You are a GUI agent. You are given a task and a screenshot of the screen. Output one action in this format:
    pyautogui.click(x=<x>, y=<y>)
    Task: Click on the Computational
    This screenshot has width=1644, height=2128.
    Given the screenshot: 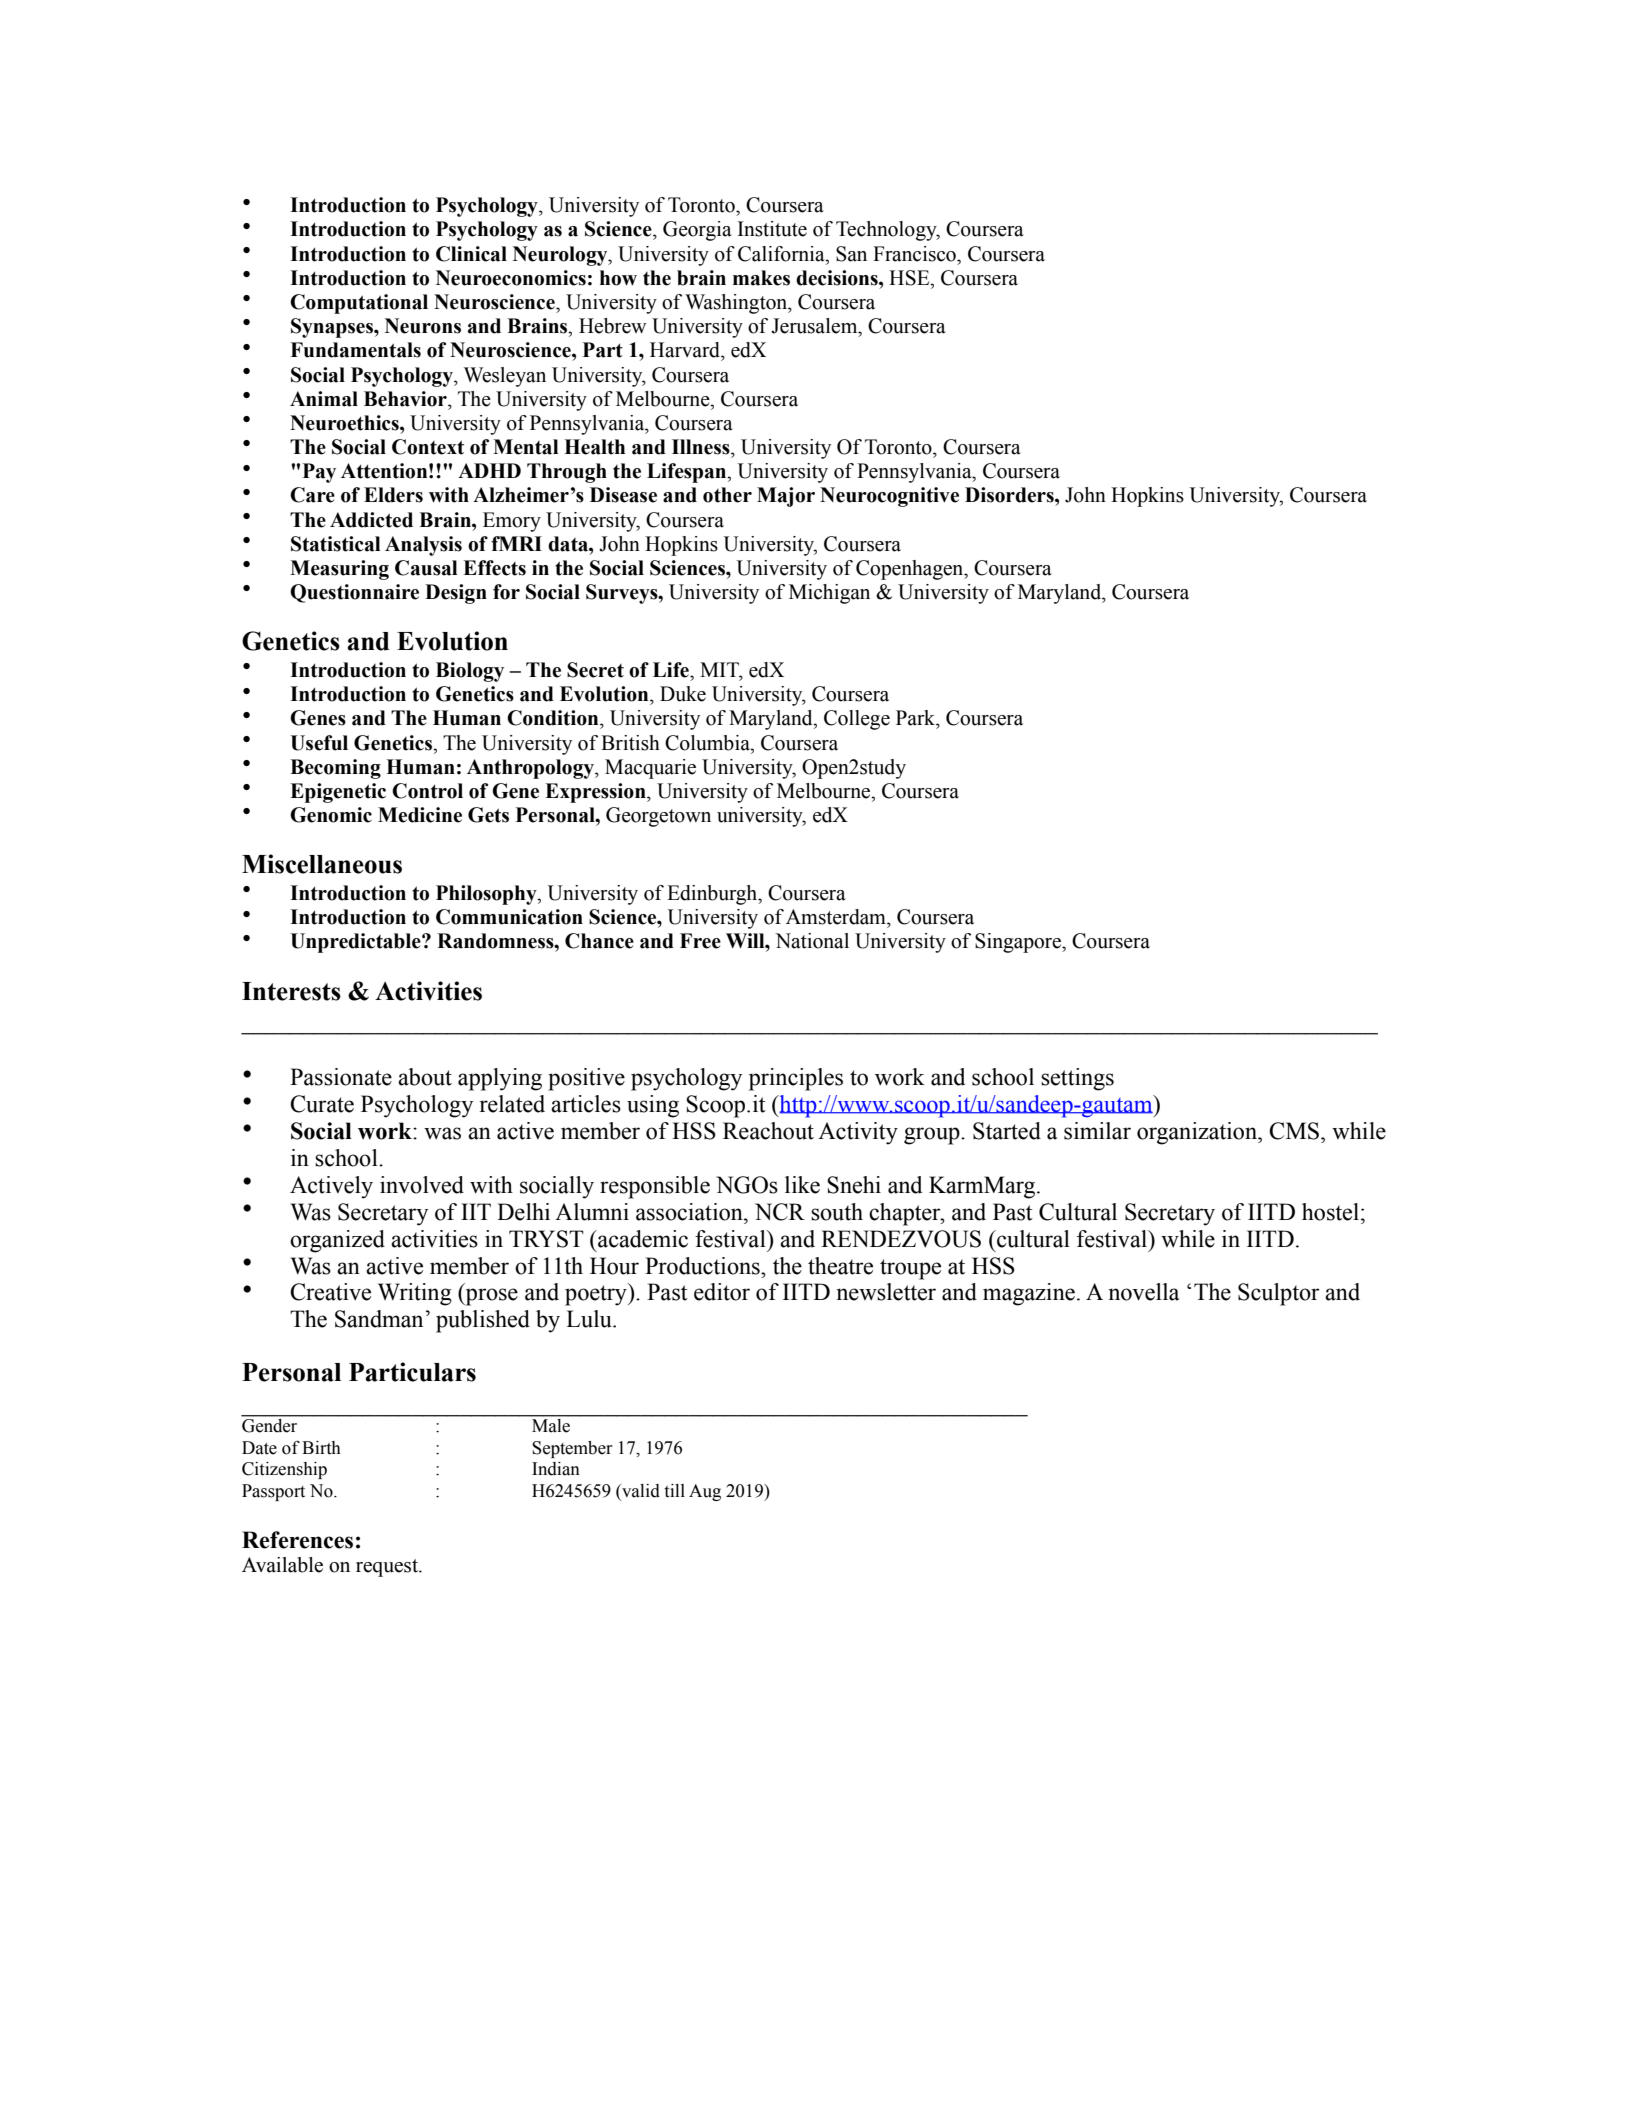 What is the action you would take?
    pyautogui.click(x=359, y=304)
